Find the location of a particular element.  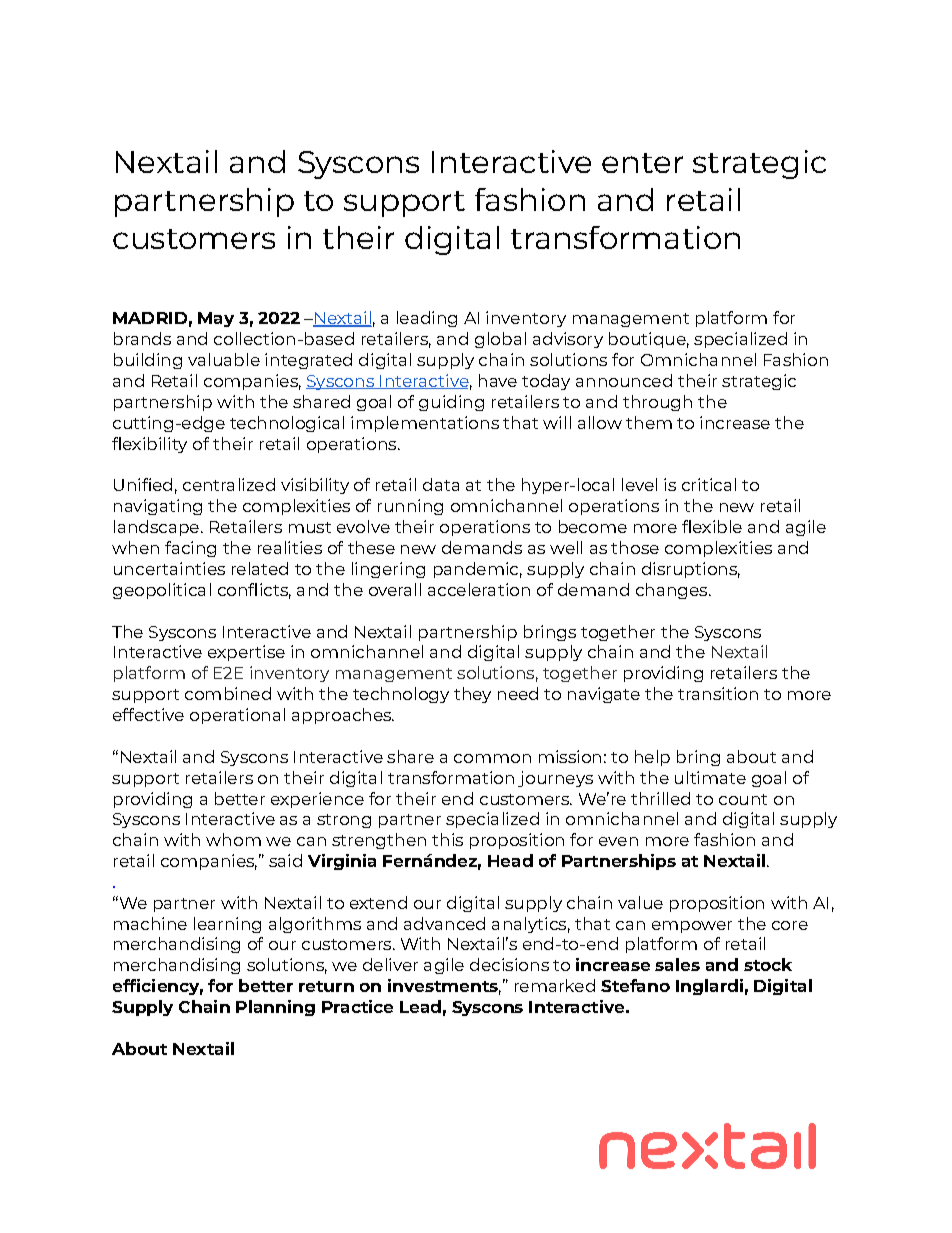

May is located at coordinates (216, 319).
